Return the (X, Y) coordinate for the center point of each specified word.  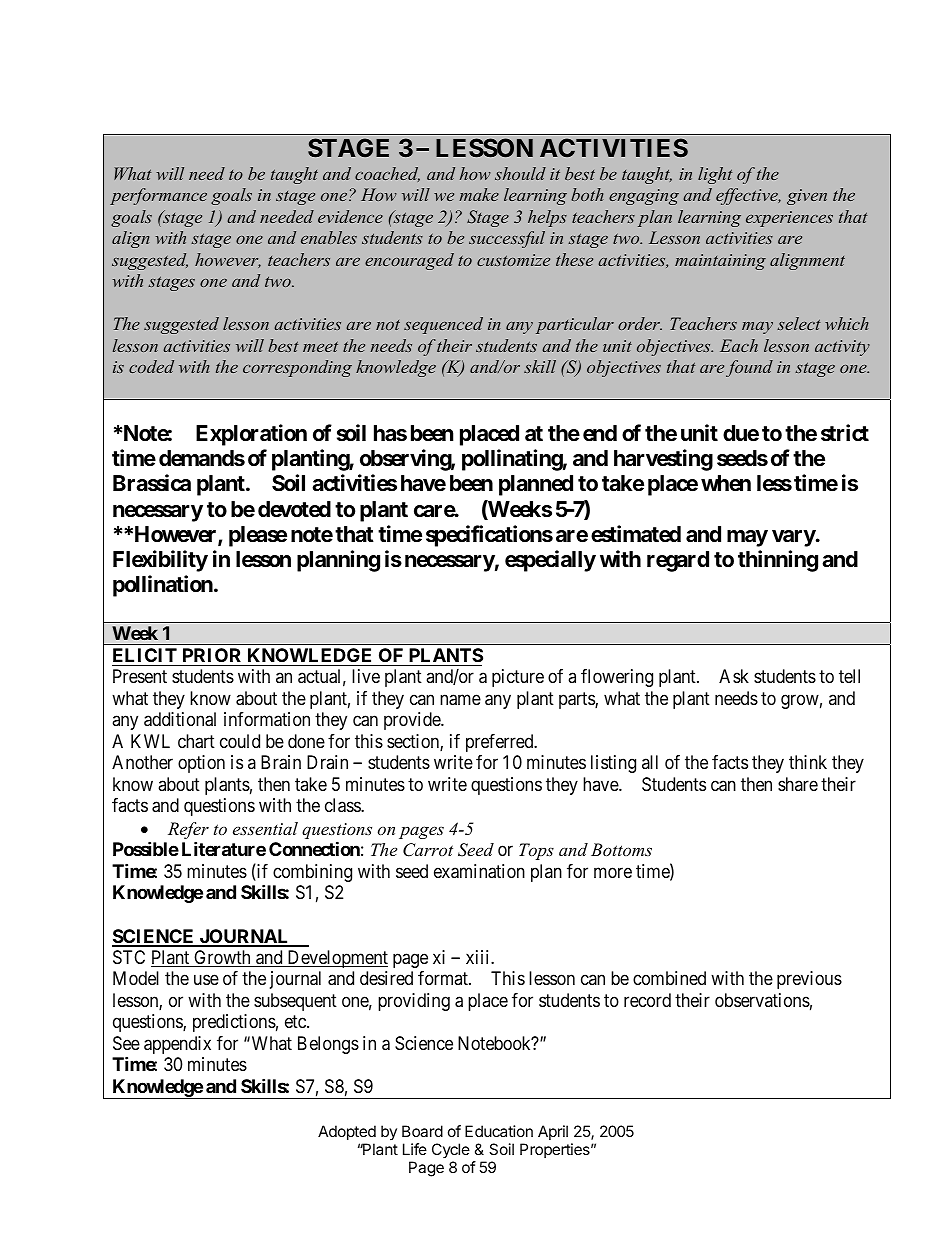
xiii (479, 957)
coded (151, 366)
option (201, 764)
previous (809, 980)
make (479, 194)
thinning (778, 561)
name (460, 700)
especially (550, 561)
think (808, 762)
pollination (164, 586)
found (749, 368)
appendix (177, 1045)
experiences (789, 219)
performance (158, 196)
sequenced (443, 325)
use (206, 980)
